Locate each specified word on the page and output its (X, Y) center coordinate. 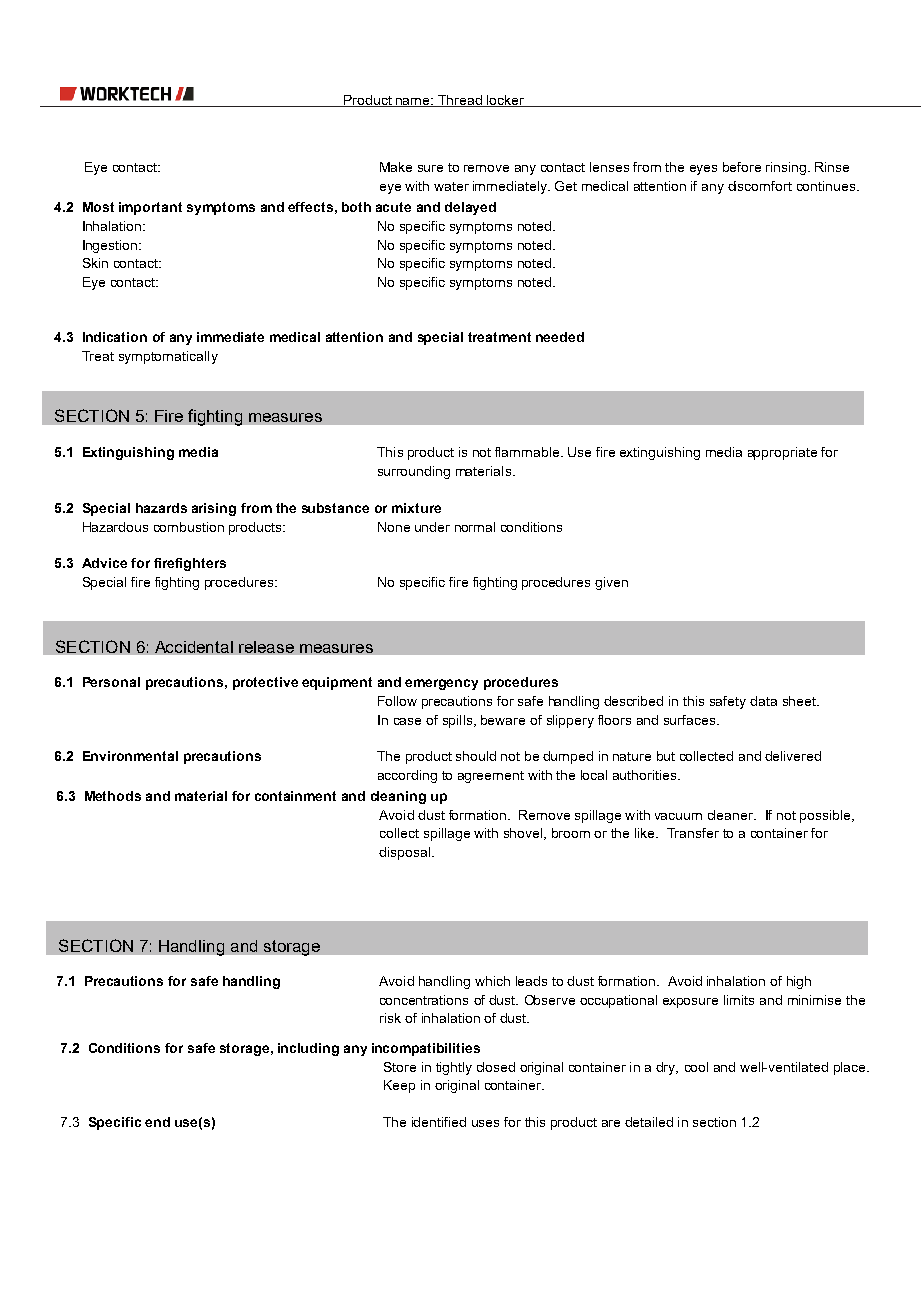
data (763, 701)
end (157, 1122)
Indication (115, 337)
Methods (113, 796)
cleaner (731, 815)
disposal (404, 853)
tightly (454, 1068)
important (150, 208)
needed (560, 337)
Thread (460, 101)
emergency (441, 684)
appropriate (782, 453)
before (742, 167)
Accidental (194, 647)
